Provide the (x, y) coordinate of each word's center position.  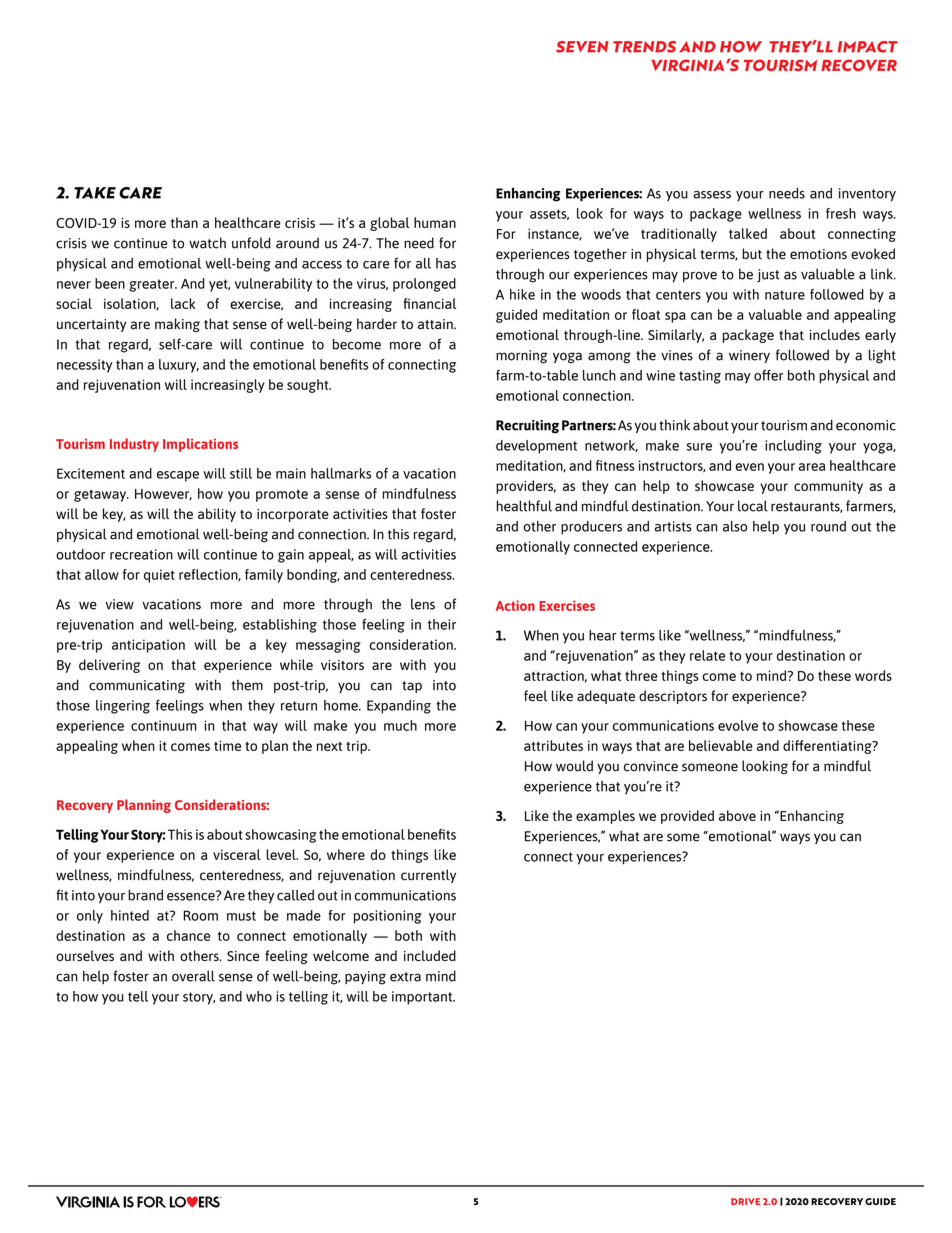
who (259, 996)
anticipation (148, 646)
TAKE (95, 193)
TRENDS (644, 47)
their (442, 624)
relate (707, 655)
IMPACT (867, 47)
